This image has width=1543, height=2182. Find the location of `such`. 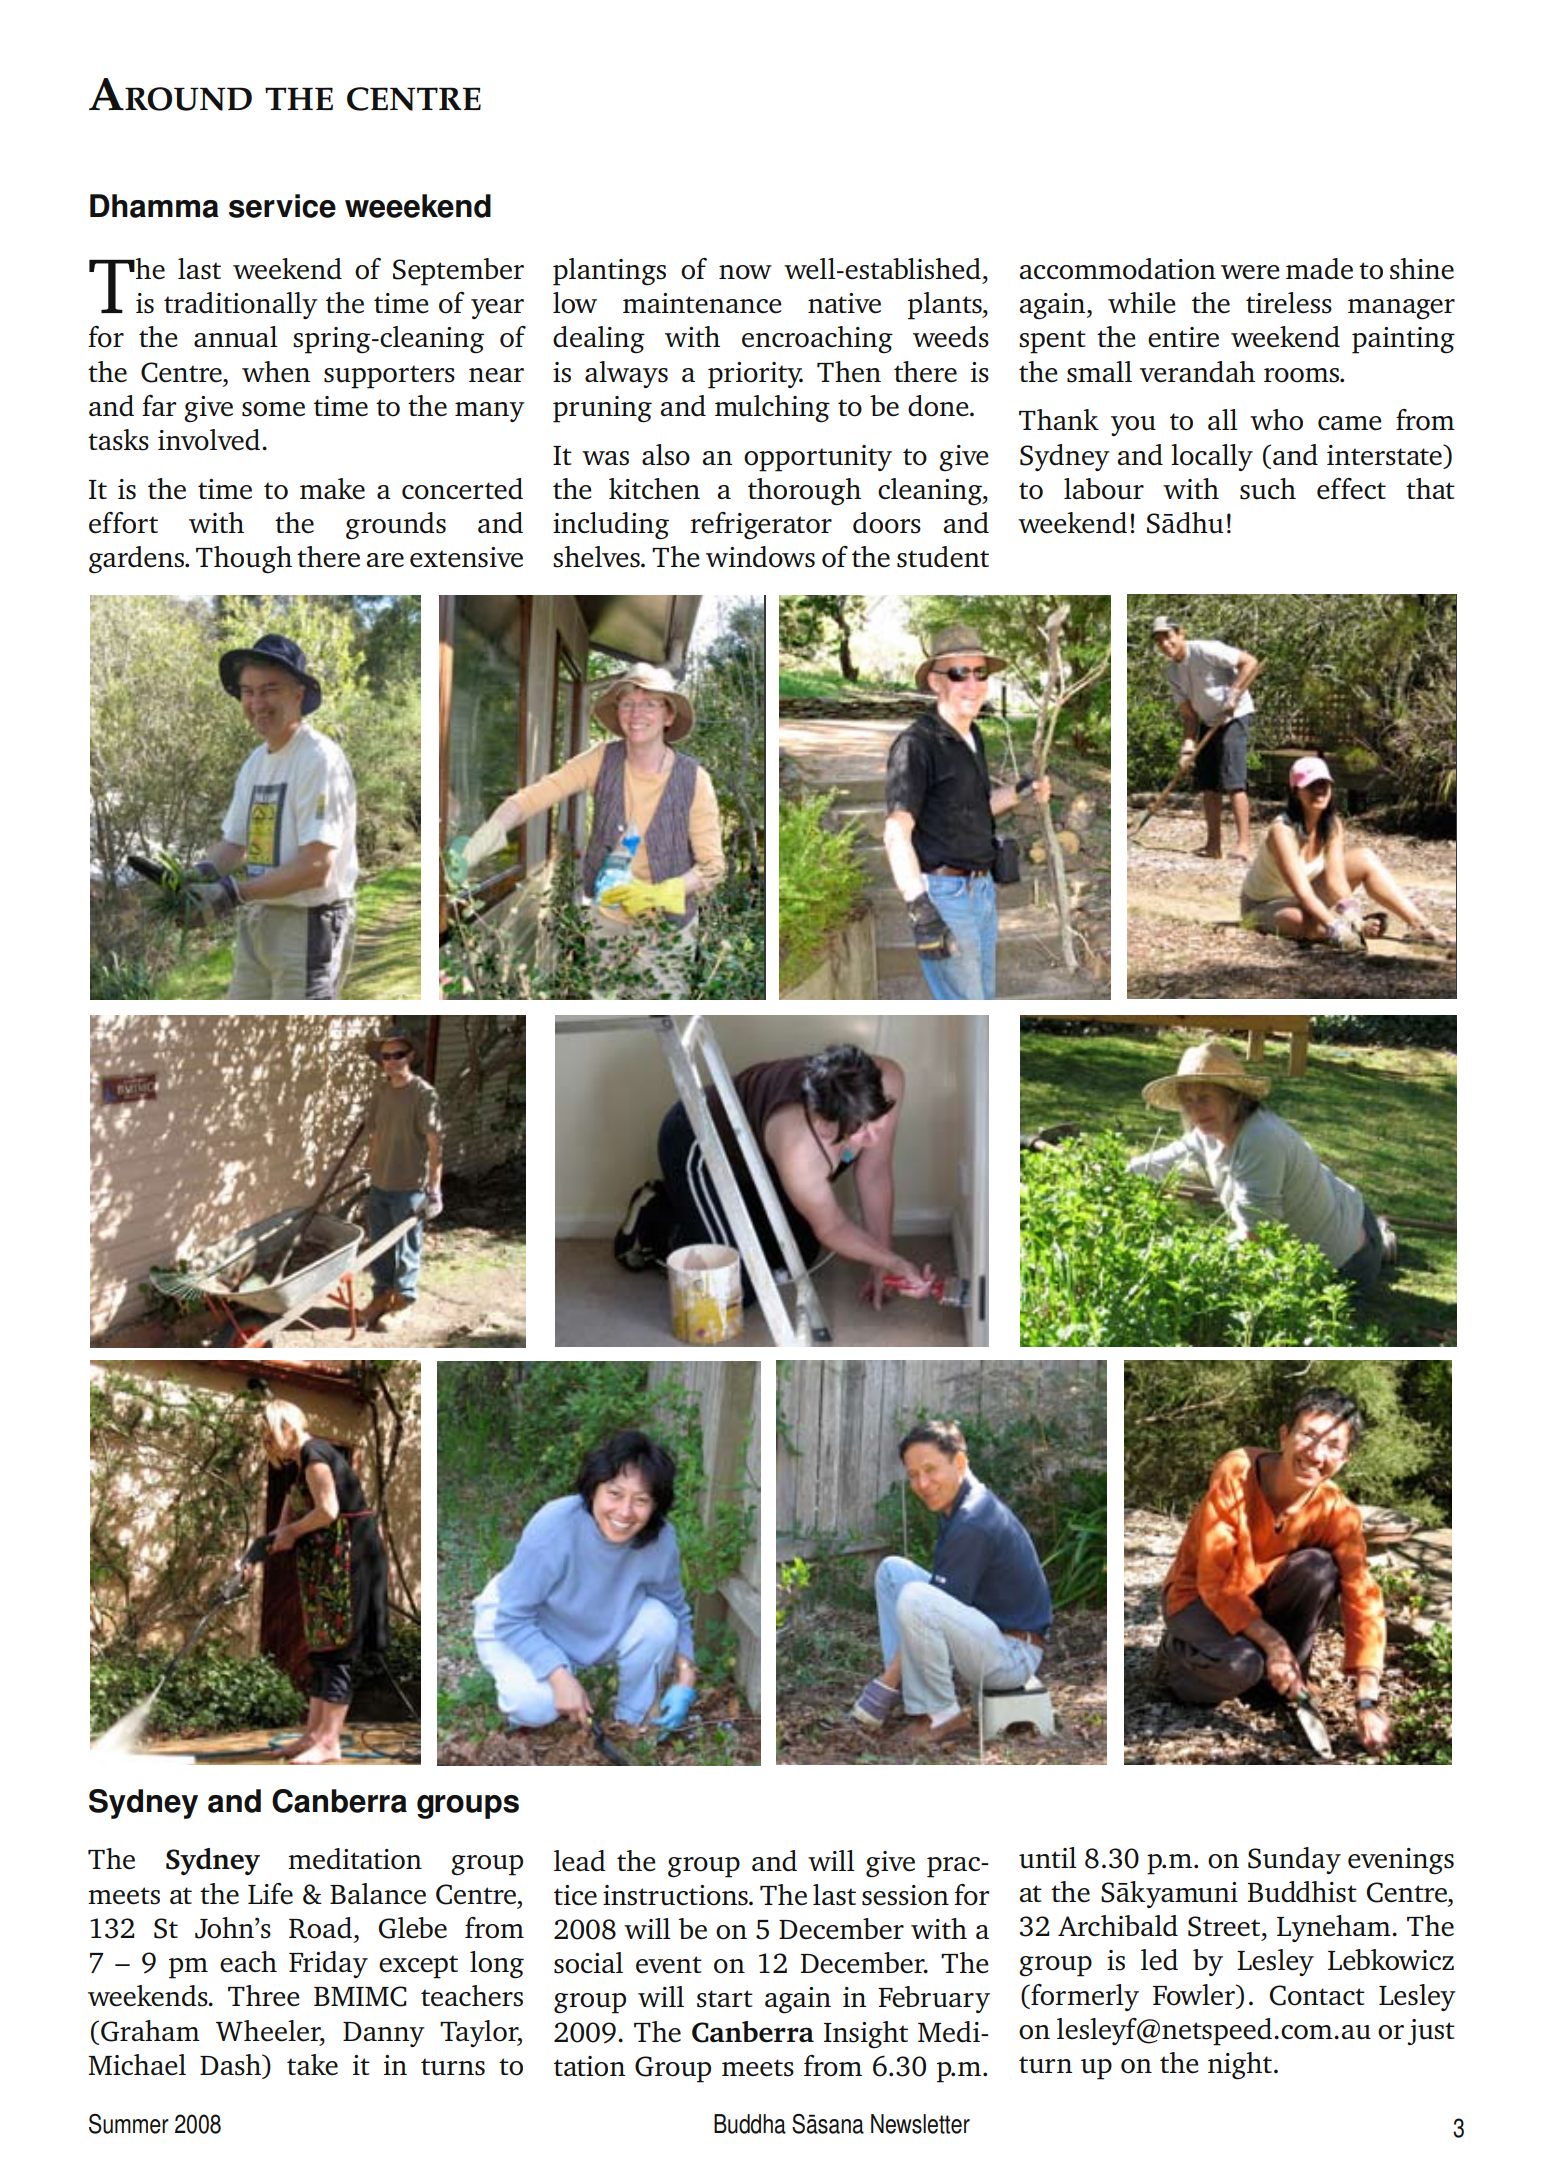

such is located at coordinates (1268, 489).
